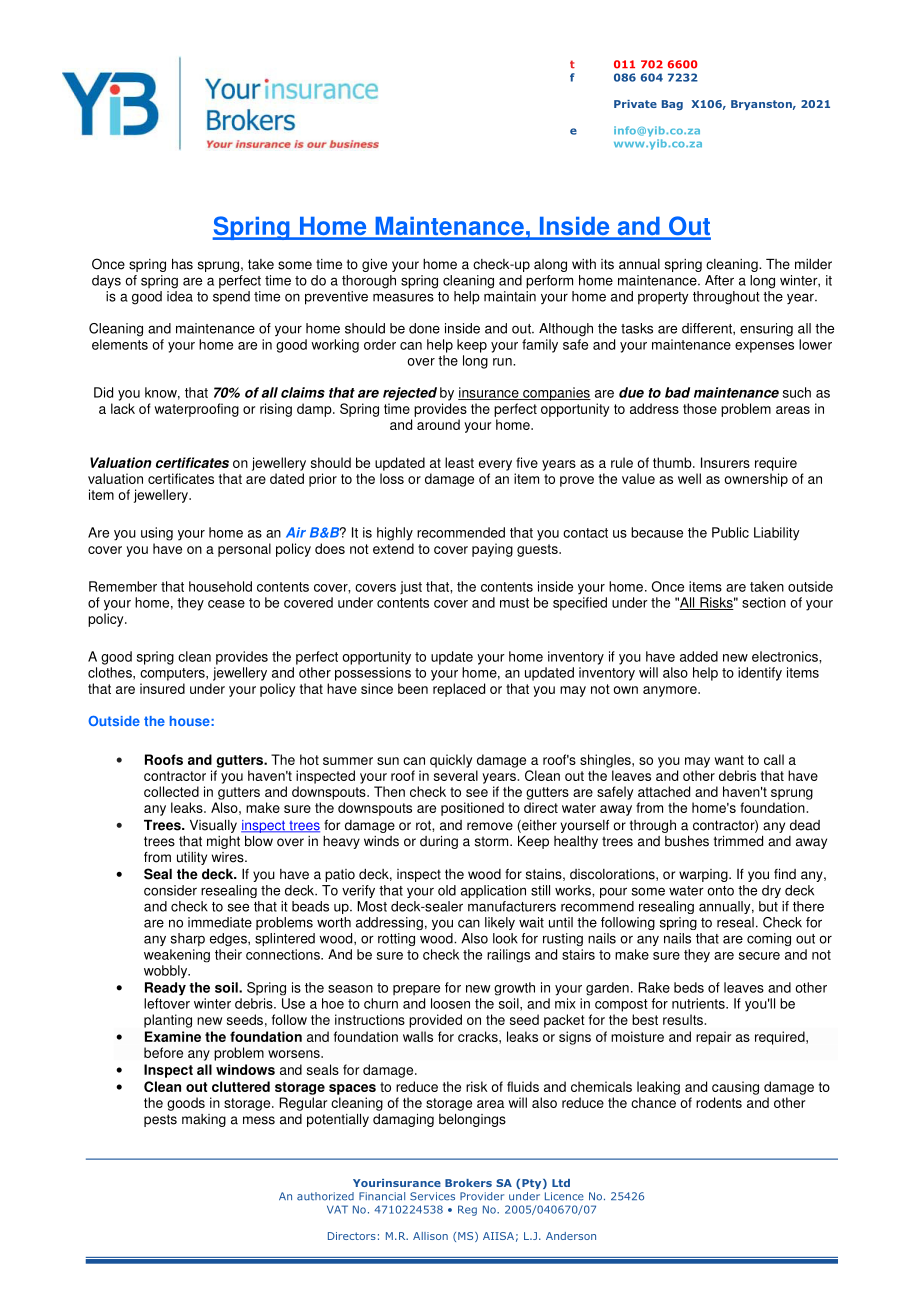  What do you see at coordinates (672, 105) in the screenshot?
I see `Bag` at bounding box center [672, 105].
